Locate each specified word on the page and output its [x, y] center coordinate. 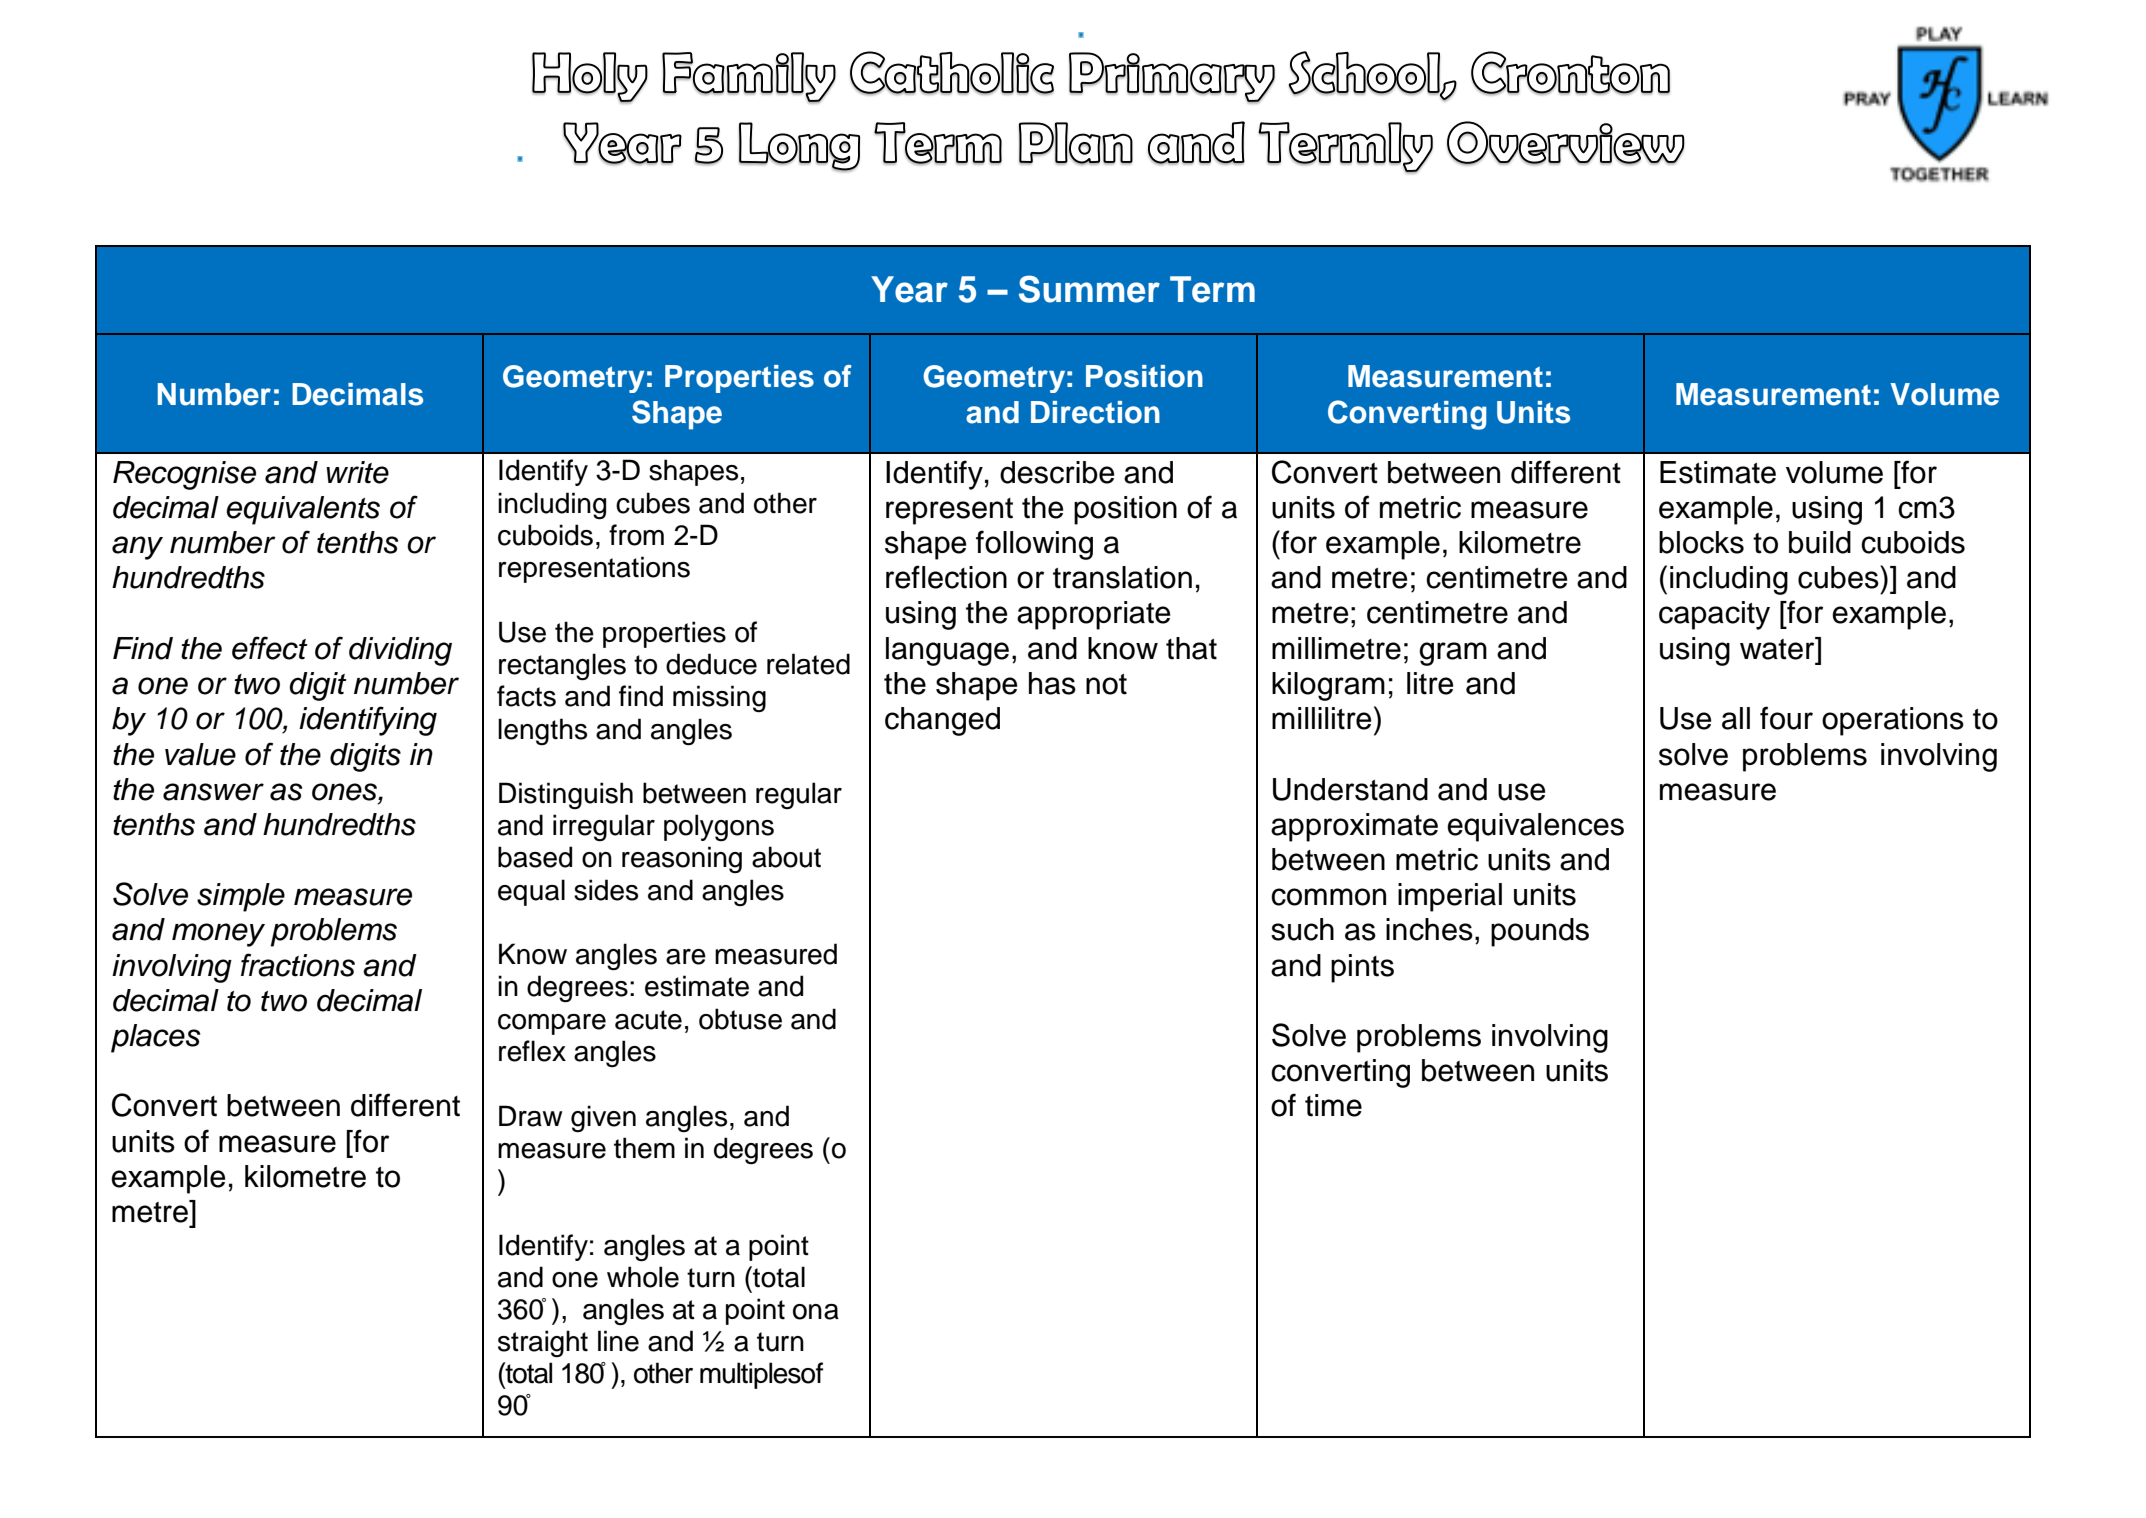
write [357, 472]
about [786, 857]
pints [1362, 968]
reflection [946, 577]
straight [543, 1344]
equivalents [303, 510]
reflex [532, 1051]
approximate [1354, 827]
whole [643, 1277]
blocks [1701, 542]
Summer [1089, 289]
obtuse [740, 1019]
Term [1212, 289]
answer [213, 792]
